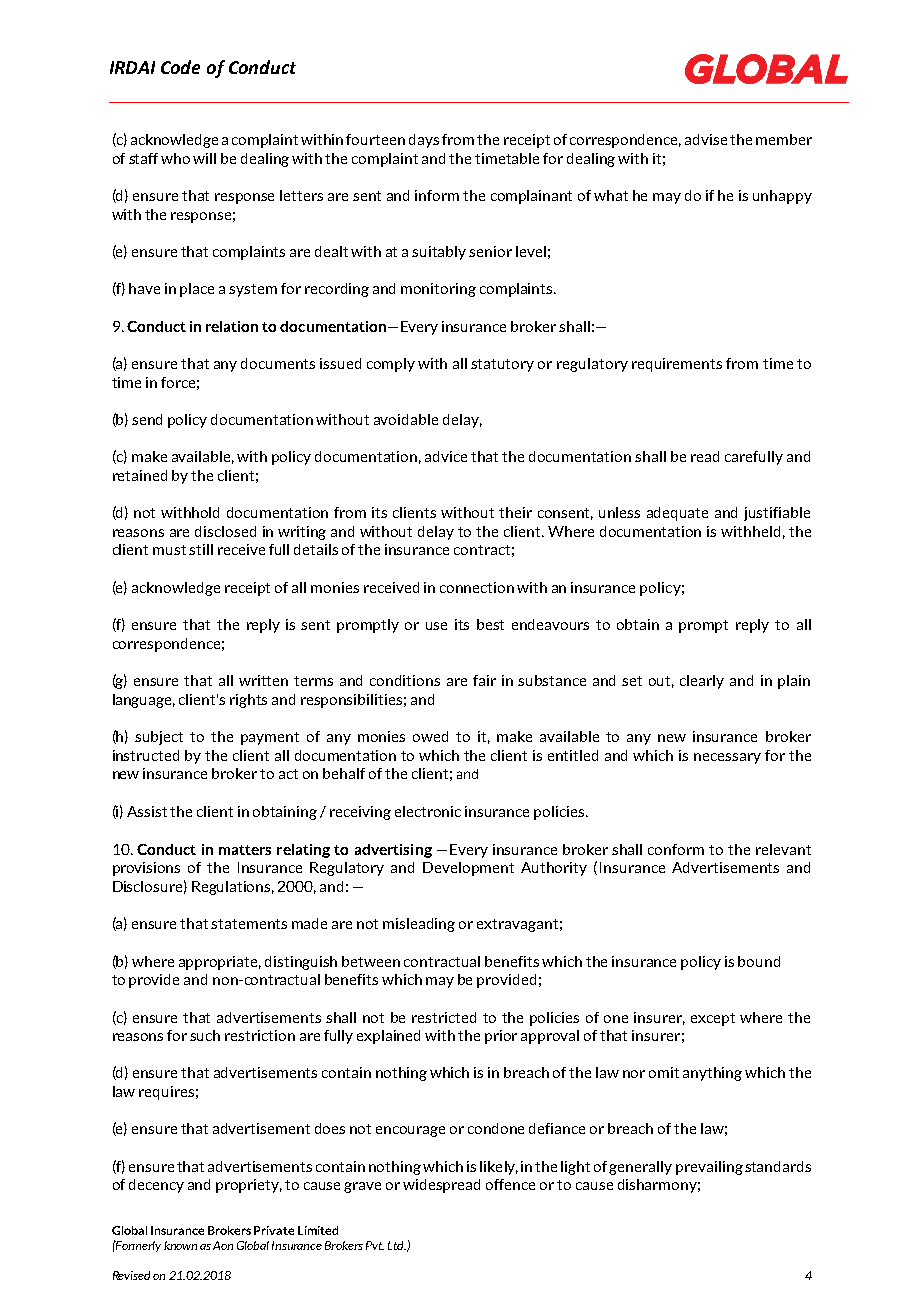 The image size is (924, 1308). I want to click on rights, so click(248, 701).
